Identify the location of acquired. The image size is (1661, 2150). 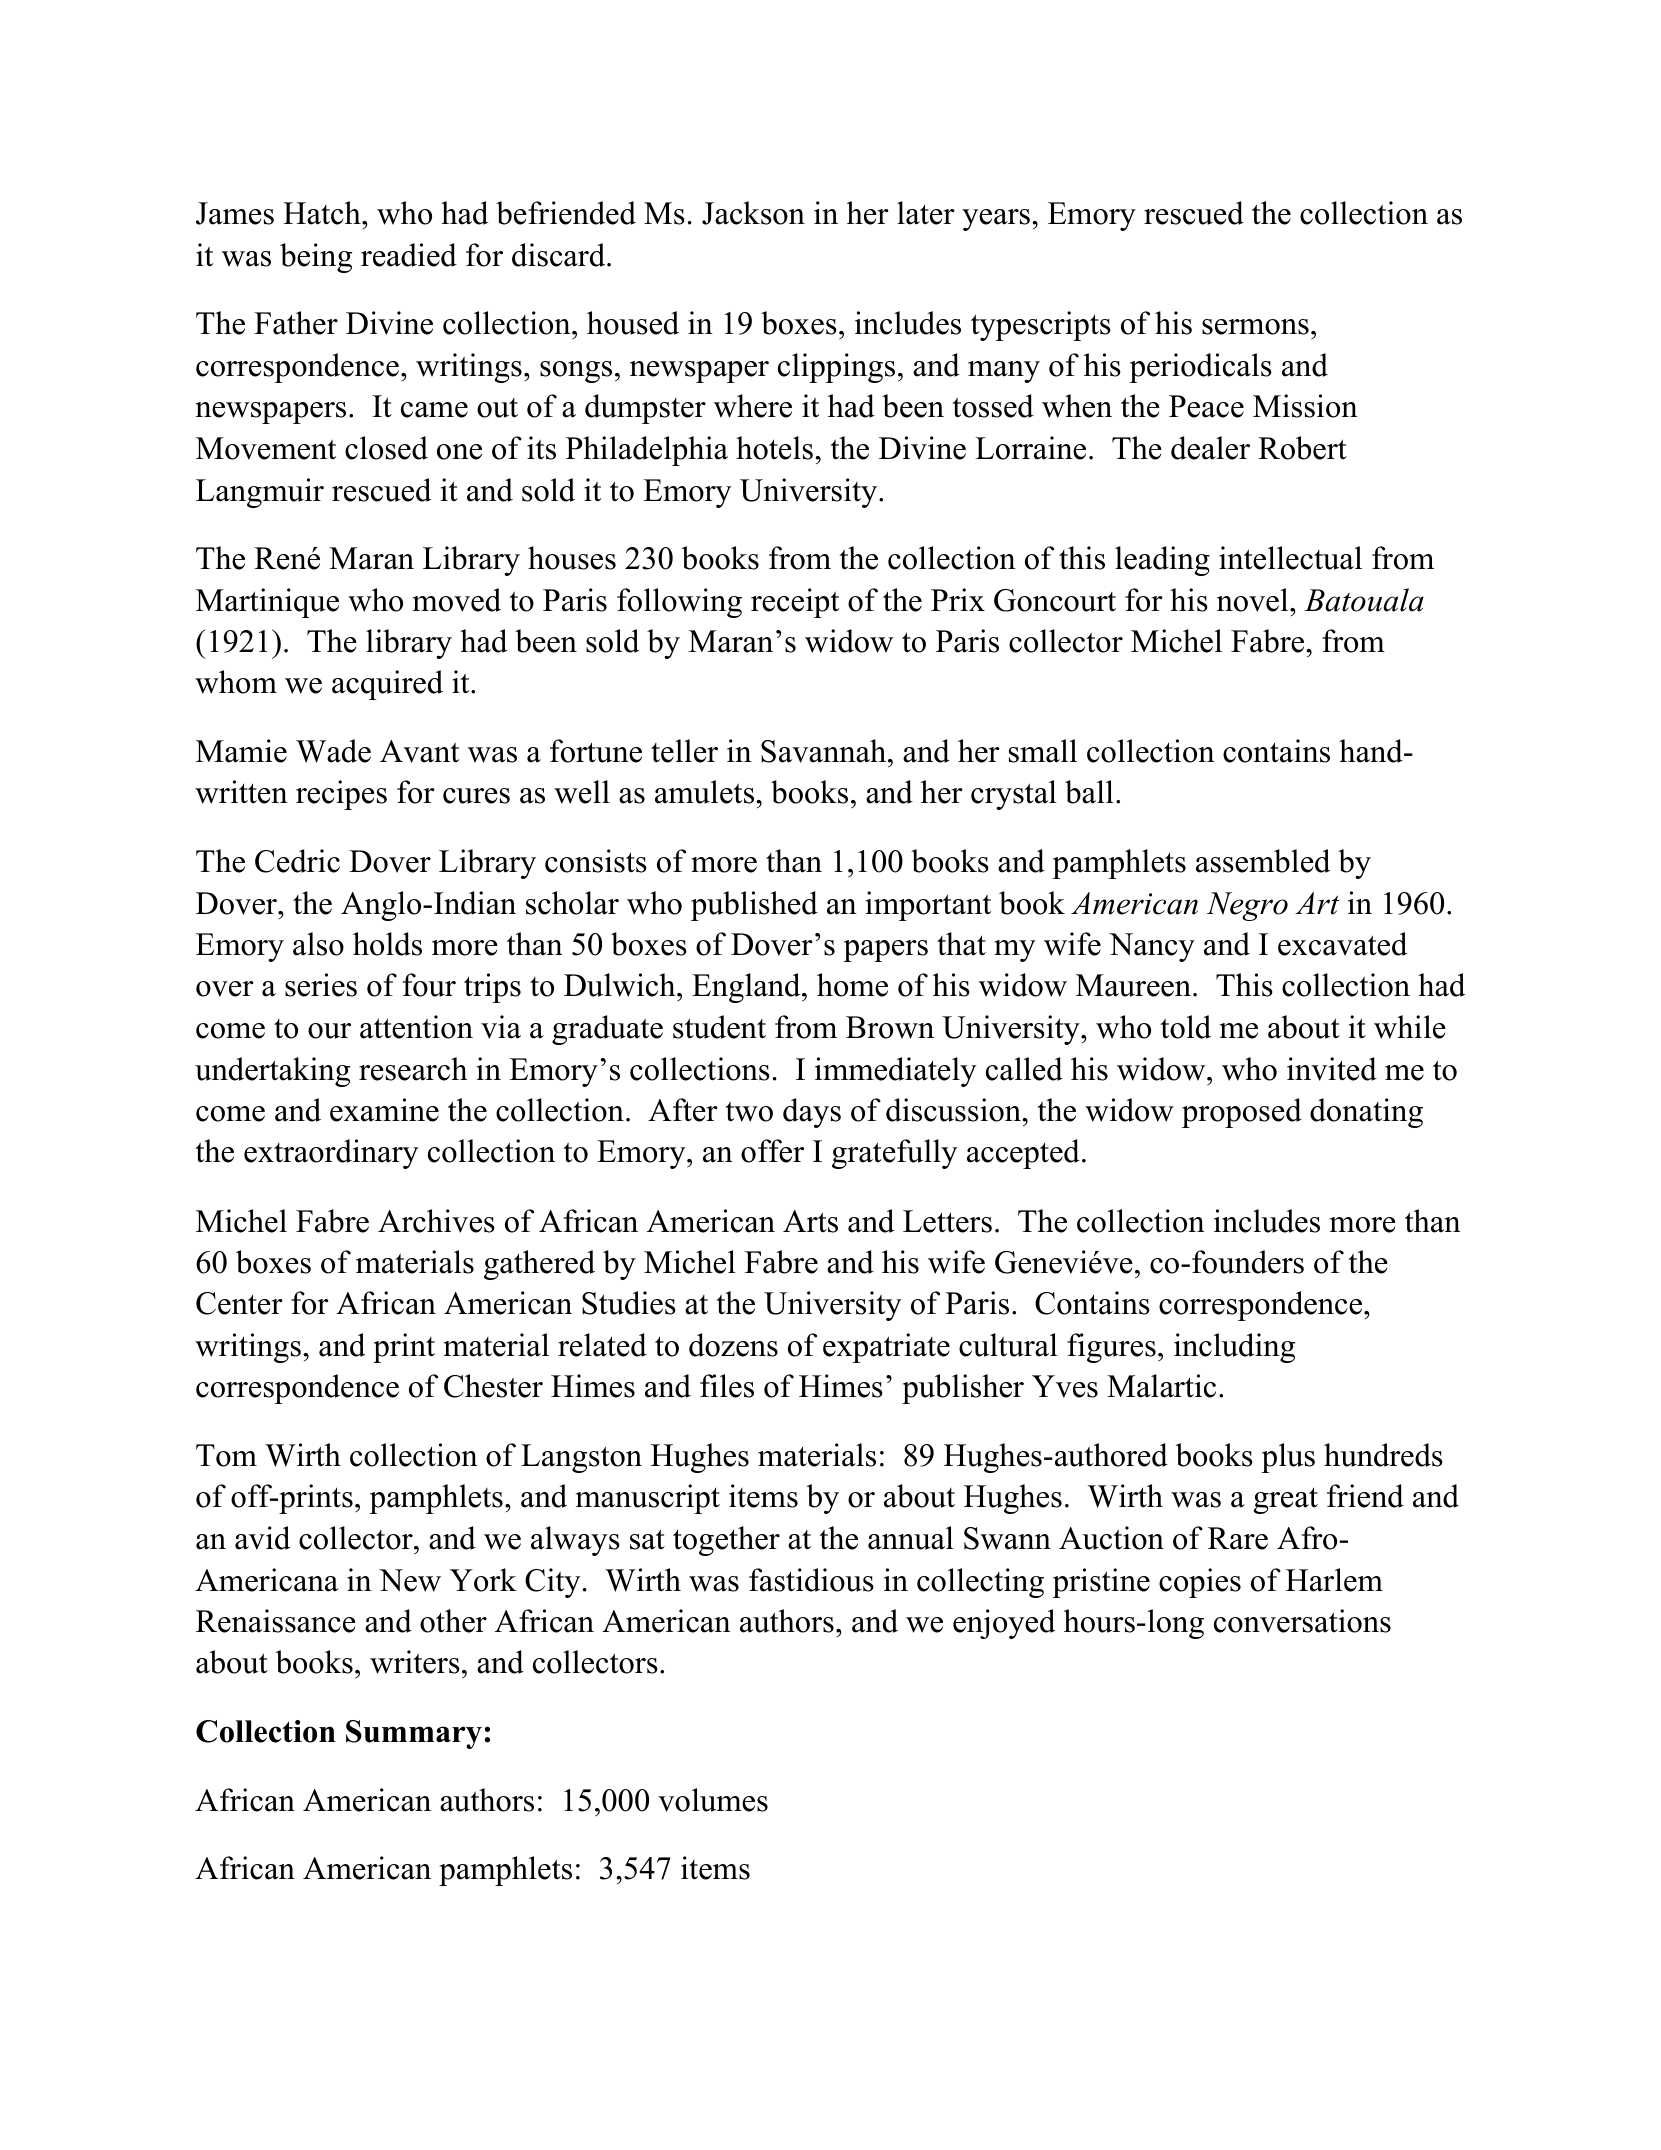
(387, 685).
